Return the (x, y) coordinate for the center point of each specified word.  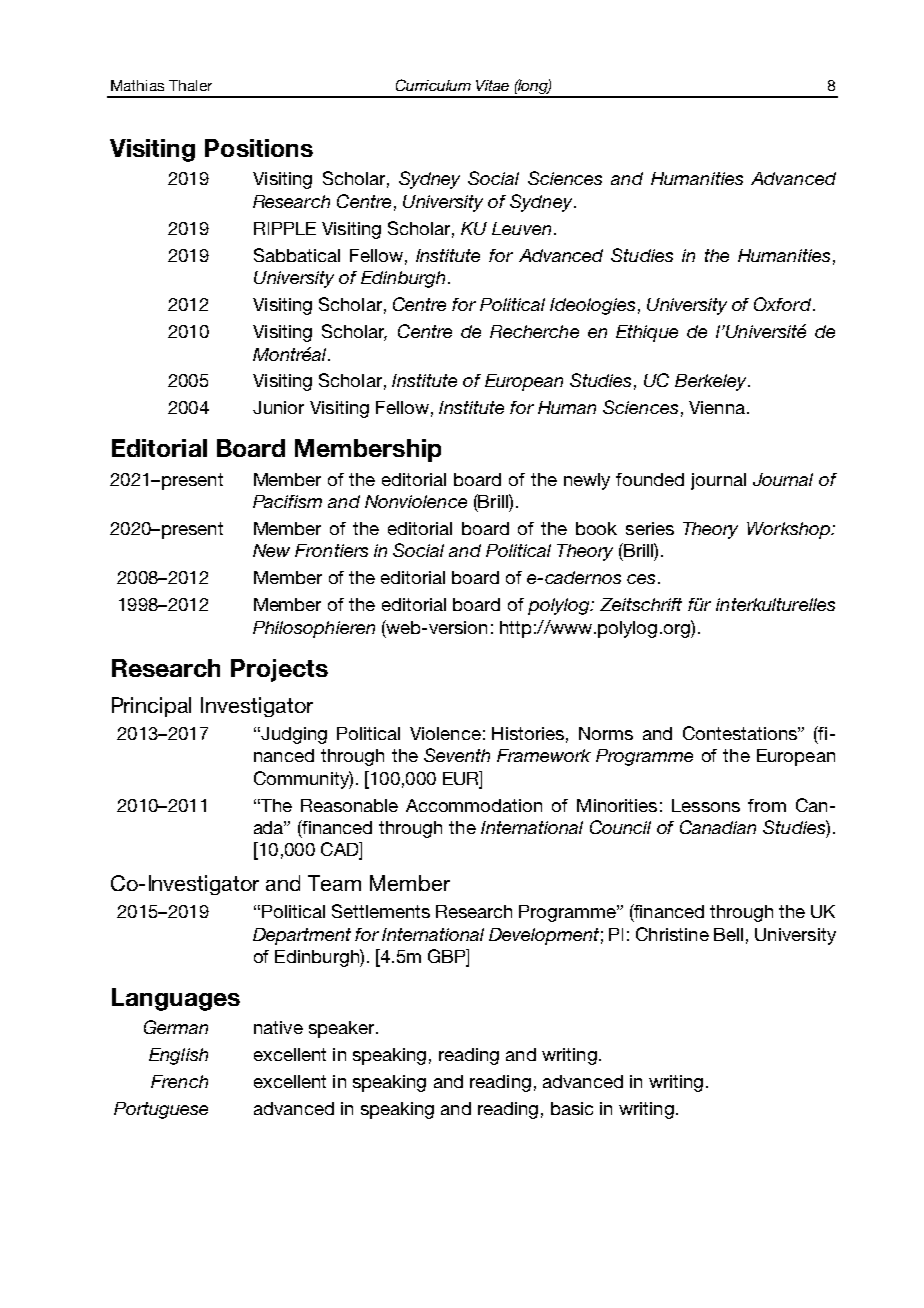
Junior (278, 407)
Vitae (492, 85)
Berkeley (712, 382)
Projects (279, 670)
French (179, 1081)
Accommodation (474, 805)
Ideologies (592, 306)
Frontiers (331, 550)
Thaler (190, 85)
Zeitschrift (641, 604)
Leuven (521, 228)
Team (334, 883)
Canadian (718, 827)
